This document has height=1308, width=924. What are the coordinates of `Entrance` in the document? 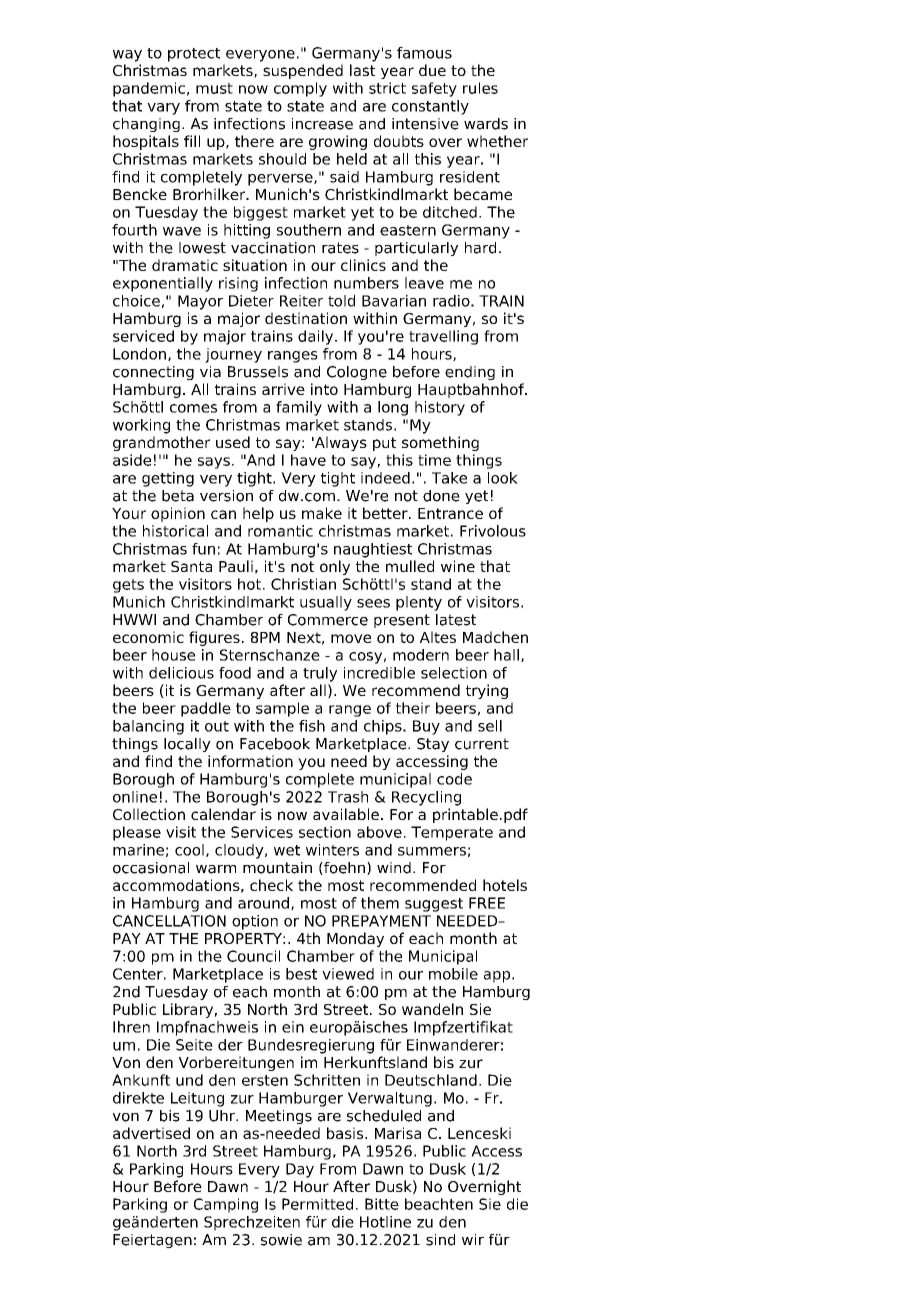 It's located at (450, 513).
